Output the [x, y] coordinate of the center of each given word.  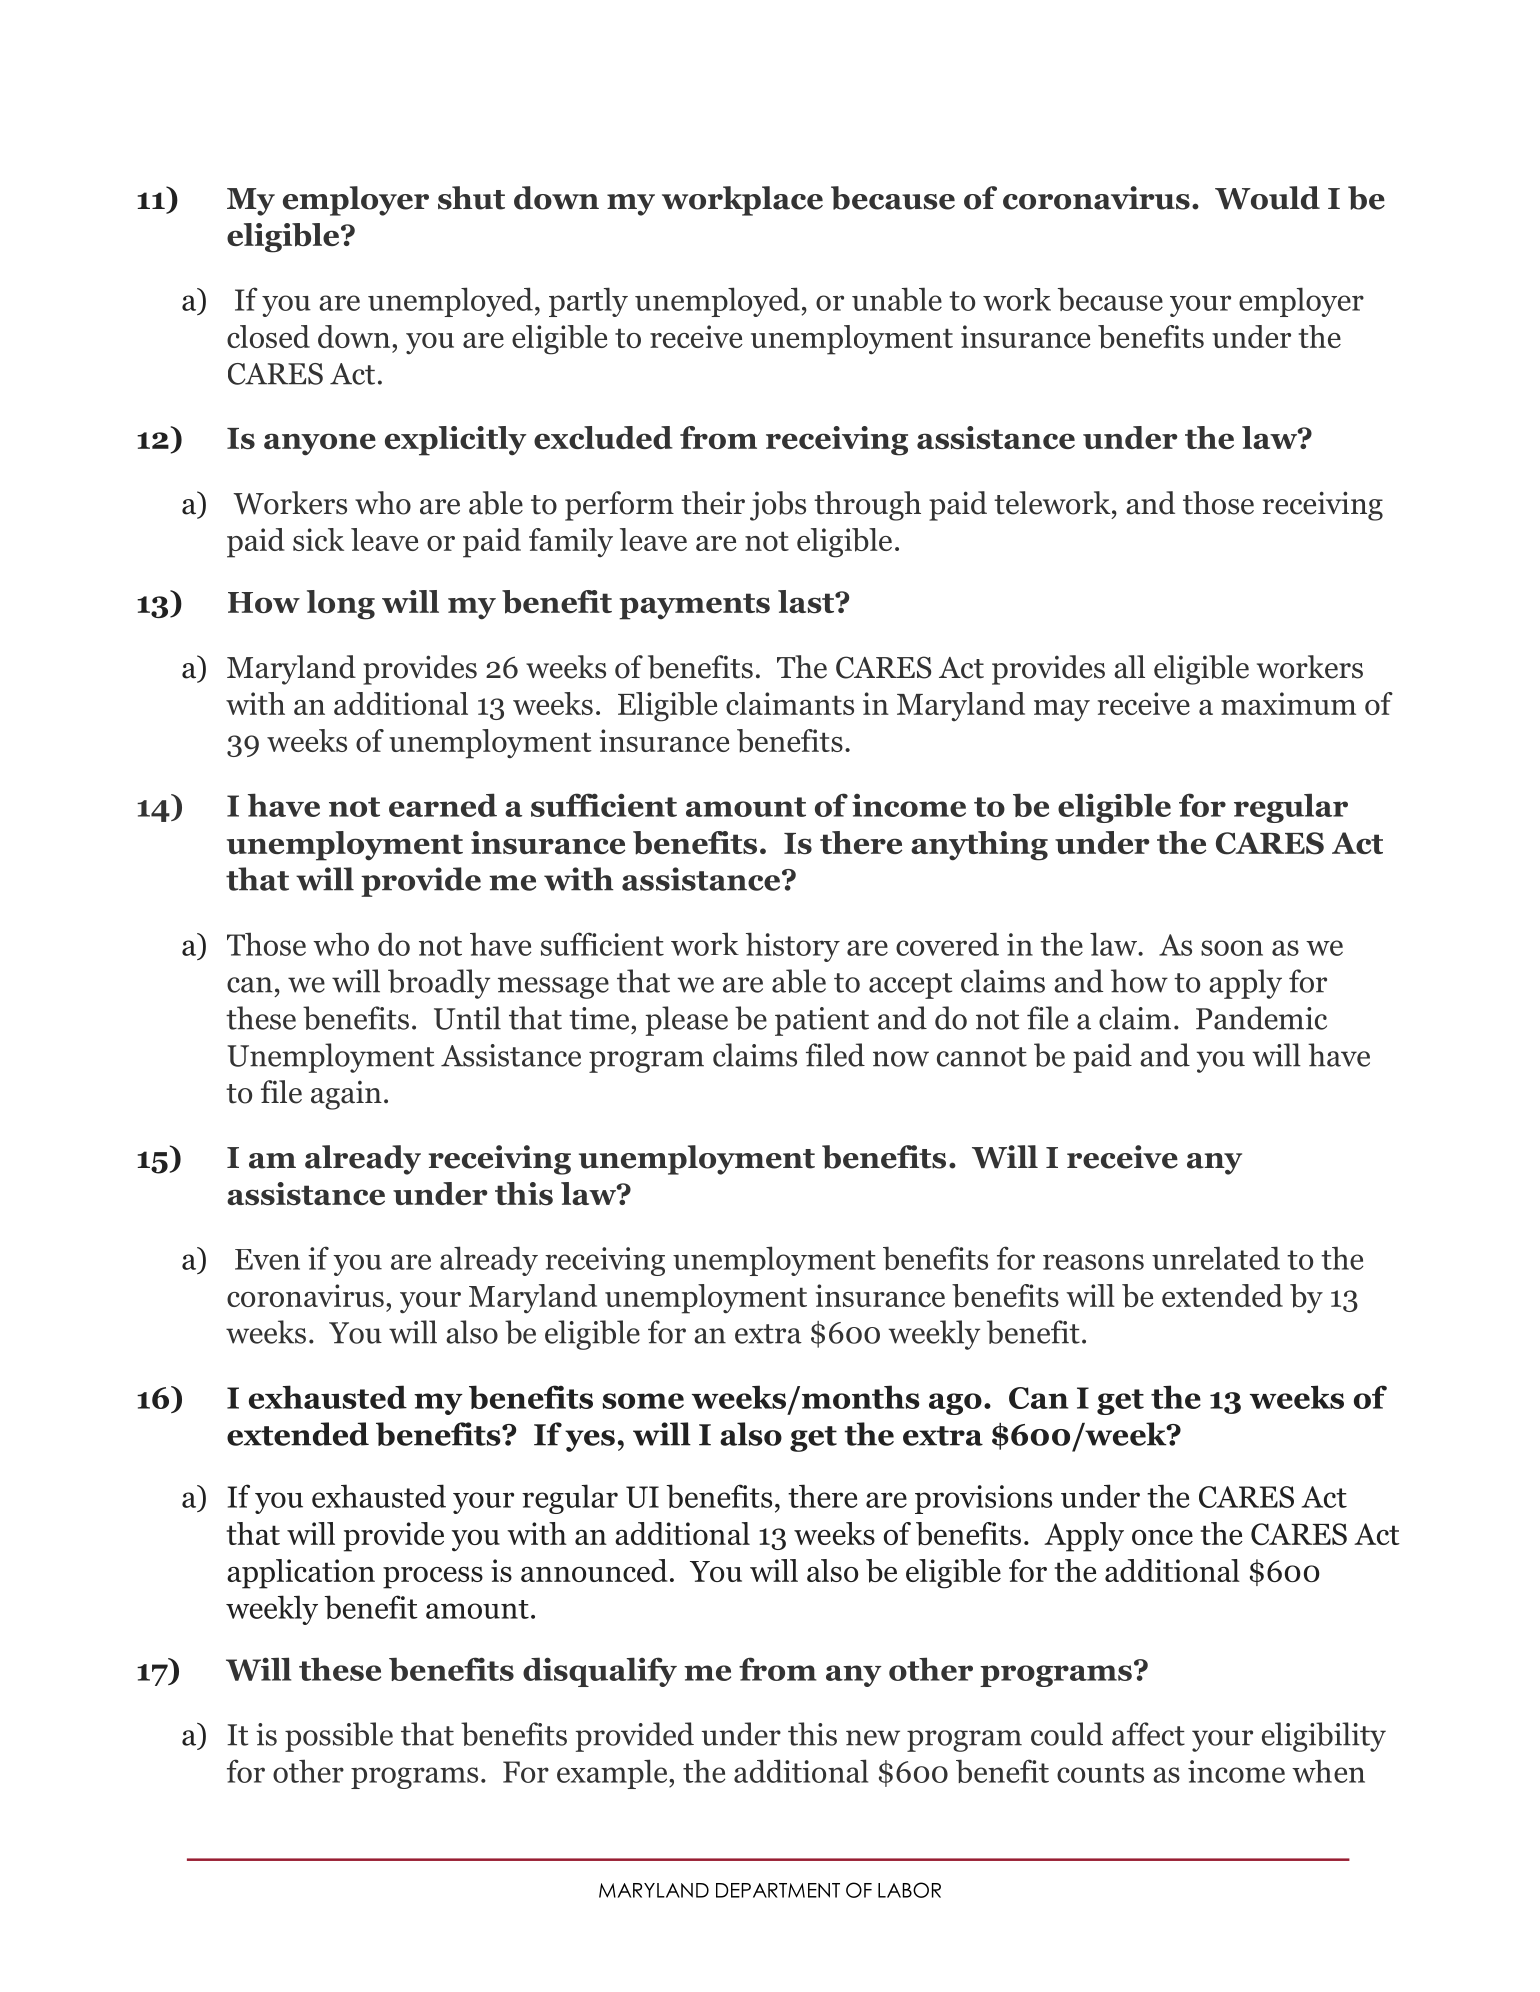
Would [1267, 198]
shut [471, 198]
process [433, 1578]
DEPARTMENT [778, 1890]
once [1162, 1537]
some [643, 1401]
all [1129, 667]
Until [467, 1018]
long [341, 605]
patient [822, 1021]
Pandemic [1261, 1018]
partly [588, 302]
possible [339, 1737]
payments [694, 606]
